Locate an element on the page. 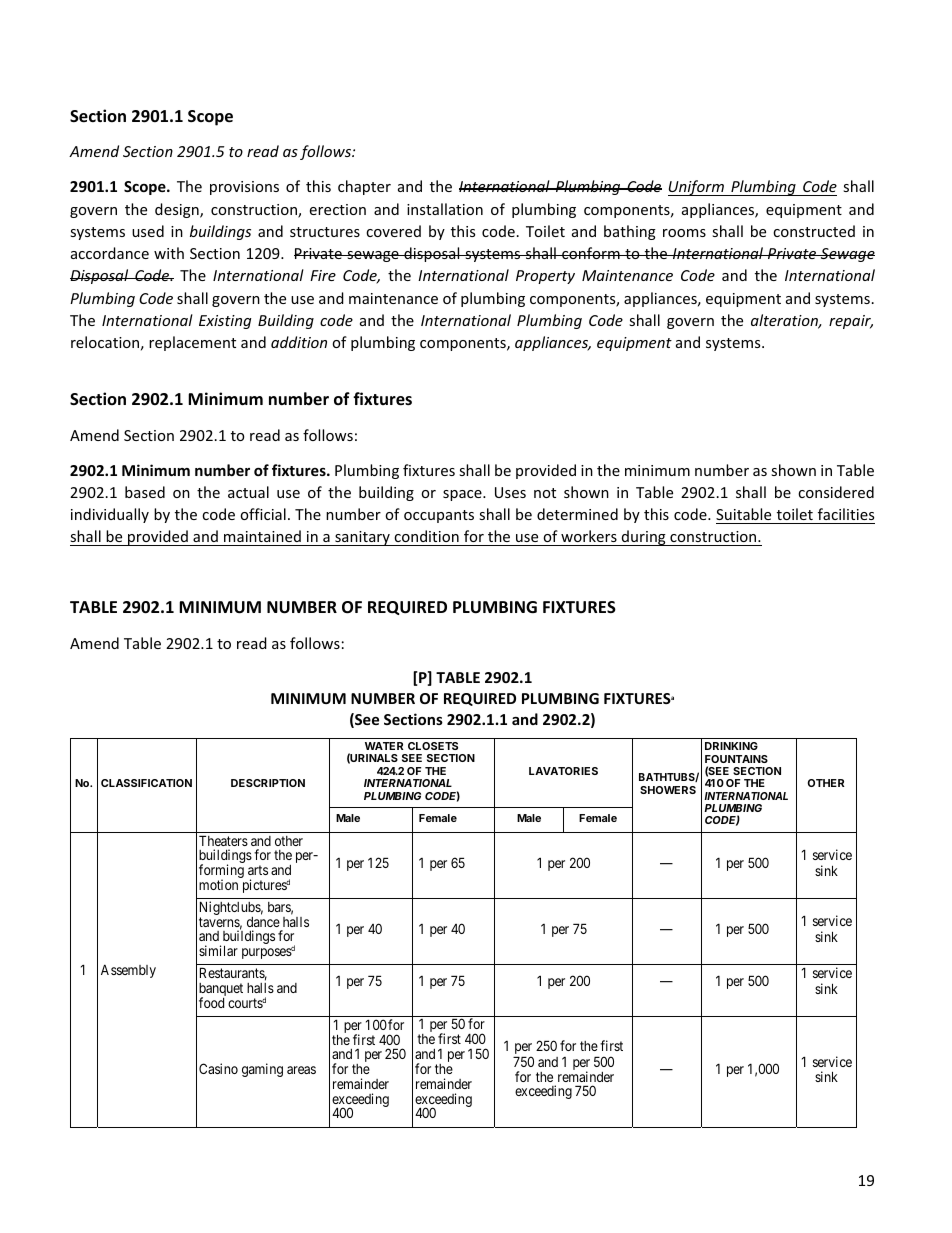 The image size is (952, 1233). design is located at coordinates (178, 210).
